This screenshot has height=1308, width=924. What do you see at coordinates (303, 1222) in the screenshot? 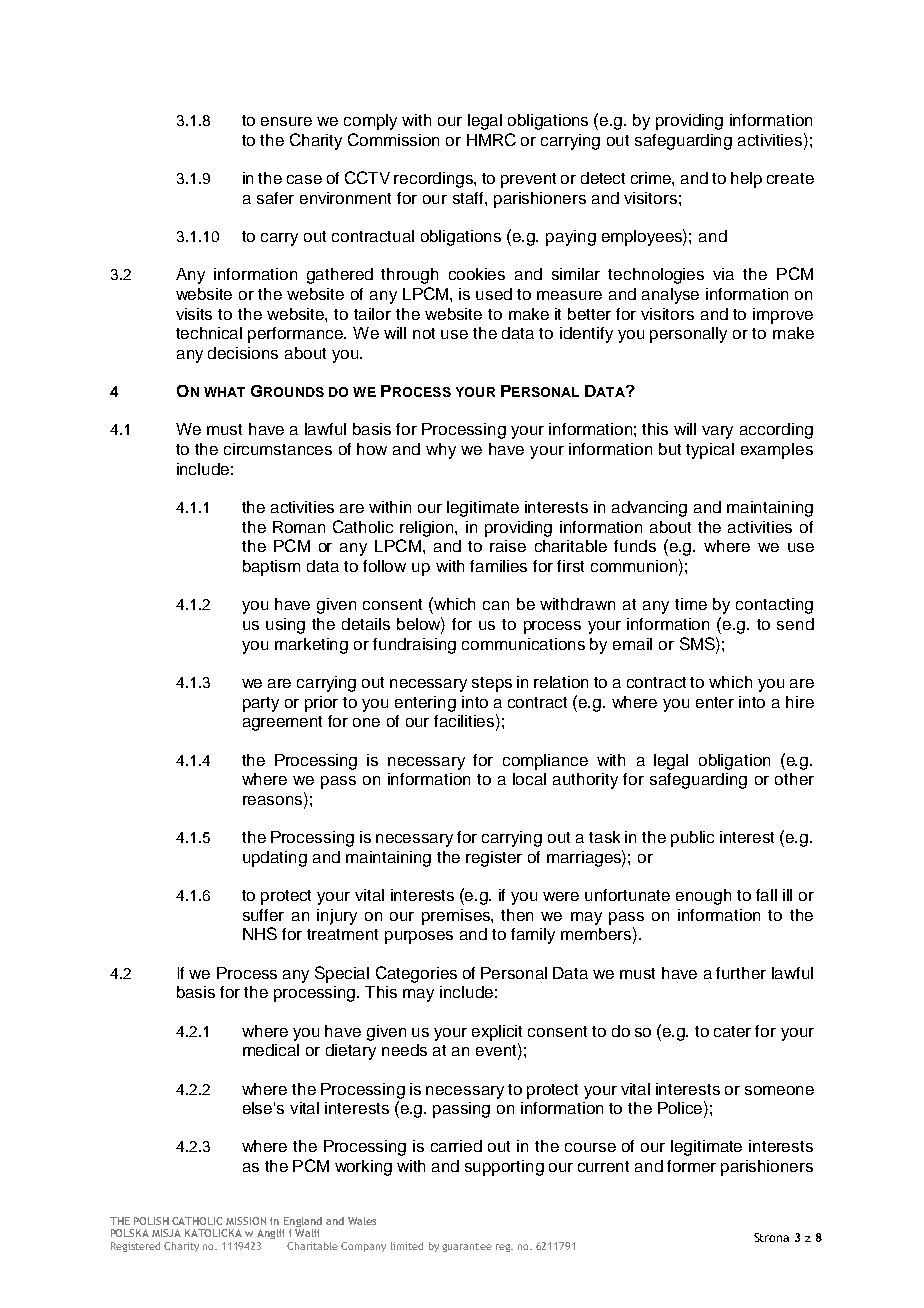
I see `England` at bounding box center [303, 1222].
